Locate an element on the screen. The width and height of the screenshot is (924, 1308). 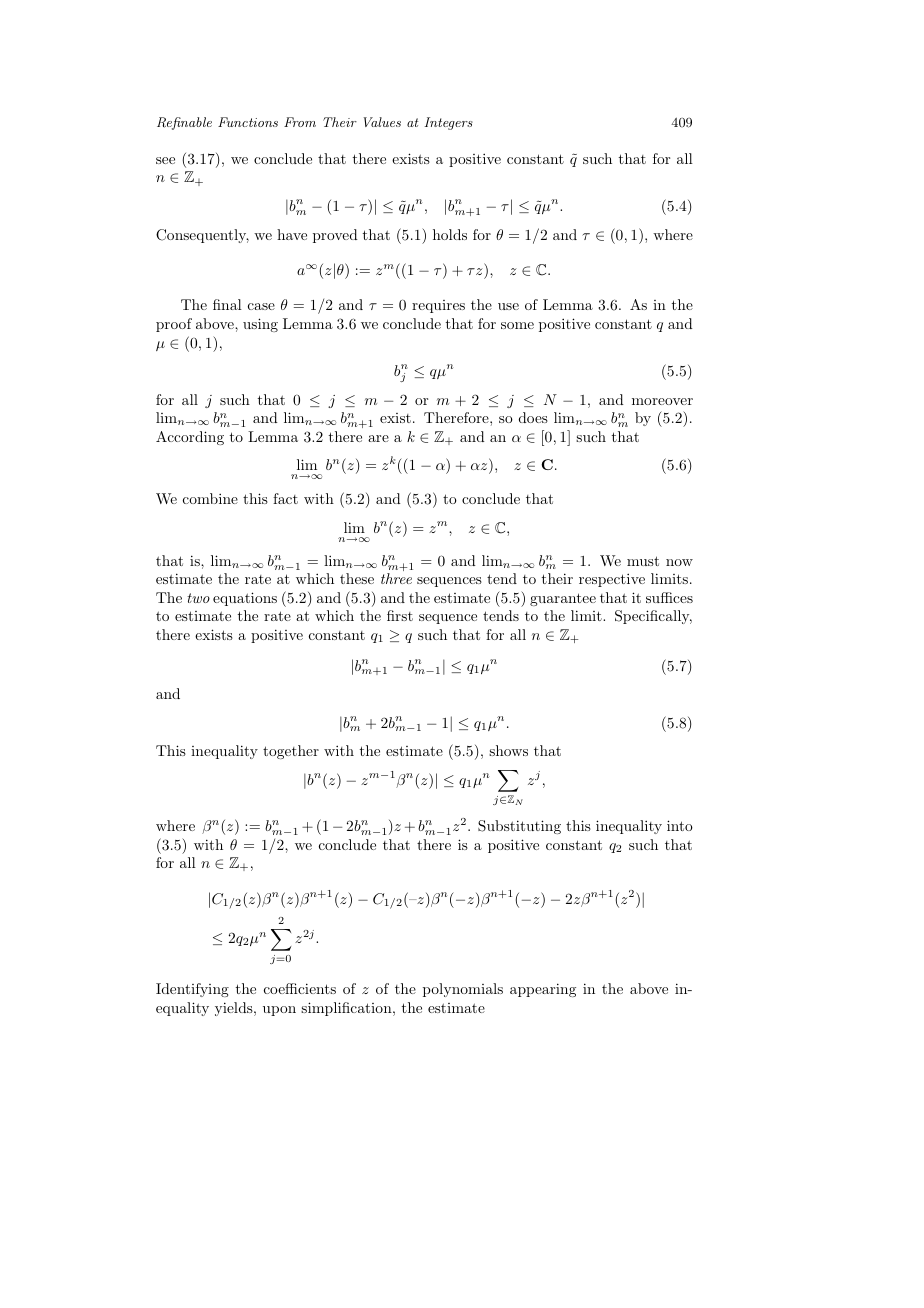
respective is located at coordinates (612, 580).
